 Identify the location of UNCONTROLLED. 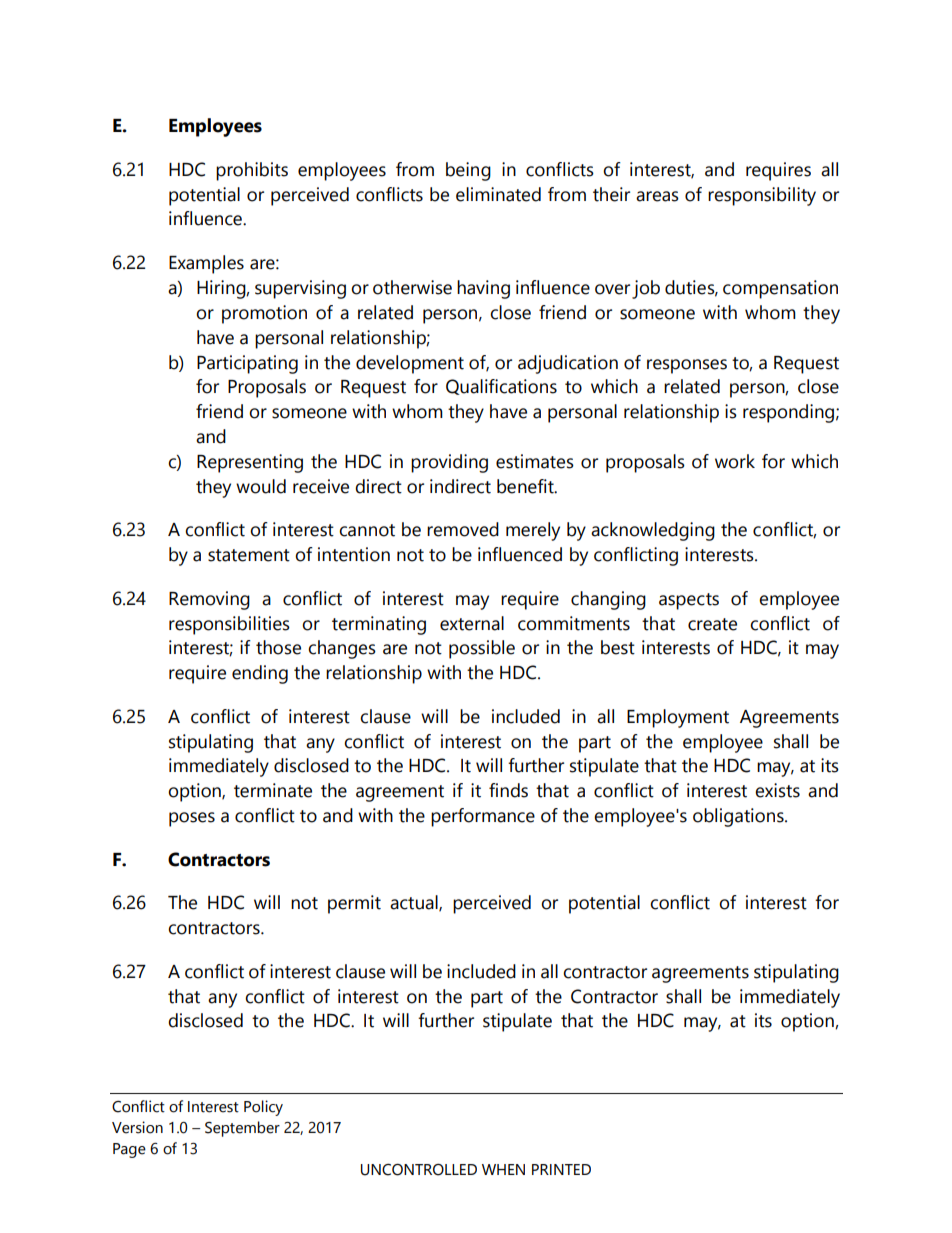
(419, 1170).
